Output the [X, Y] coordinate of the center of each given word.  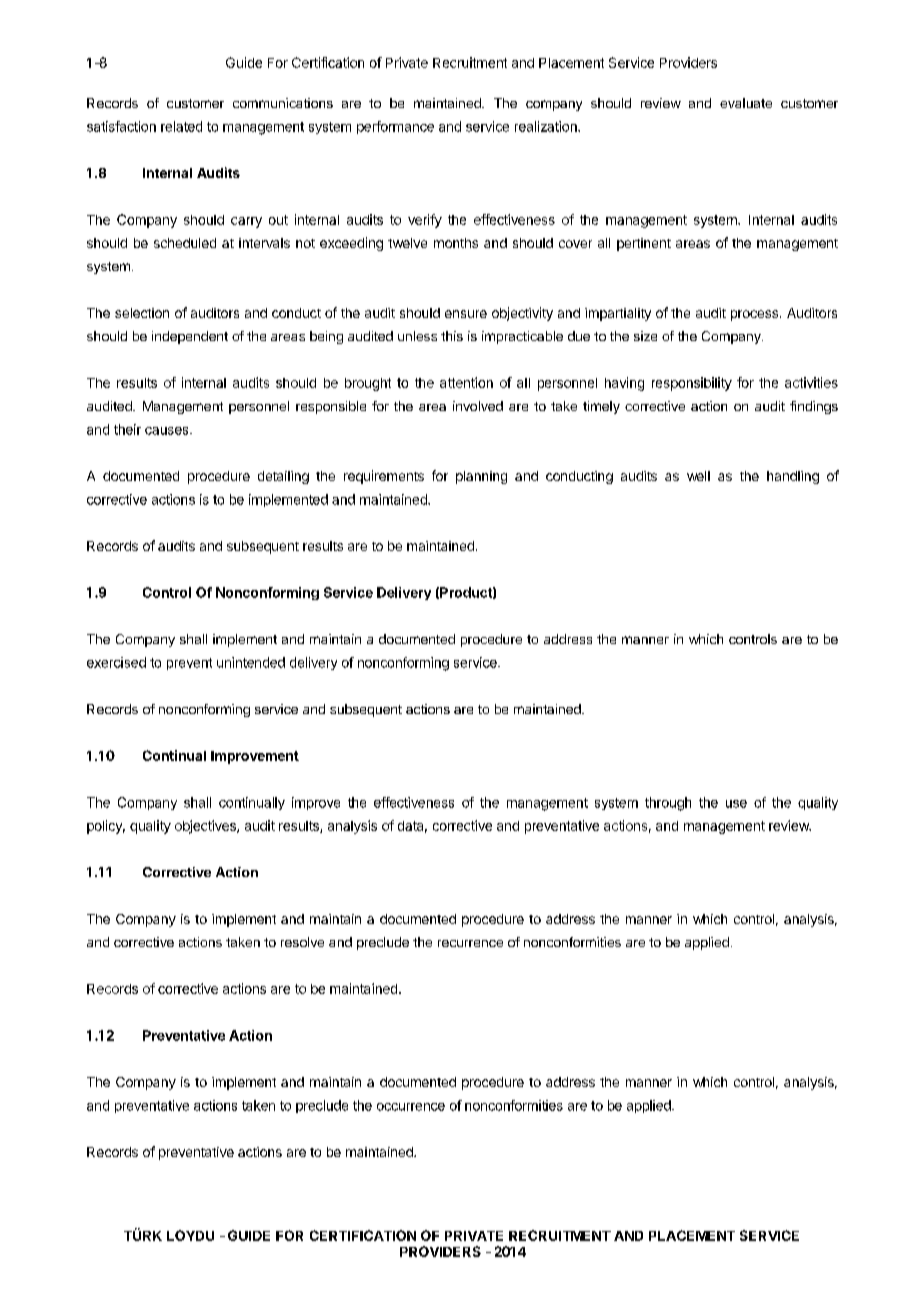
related [181, 126]
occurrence [411, 1107]
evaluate [746, 103]
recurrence [470, 943]
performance [395, 127]
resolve [302, 942]
